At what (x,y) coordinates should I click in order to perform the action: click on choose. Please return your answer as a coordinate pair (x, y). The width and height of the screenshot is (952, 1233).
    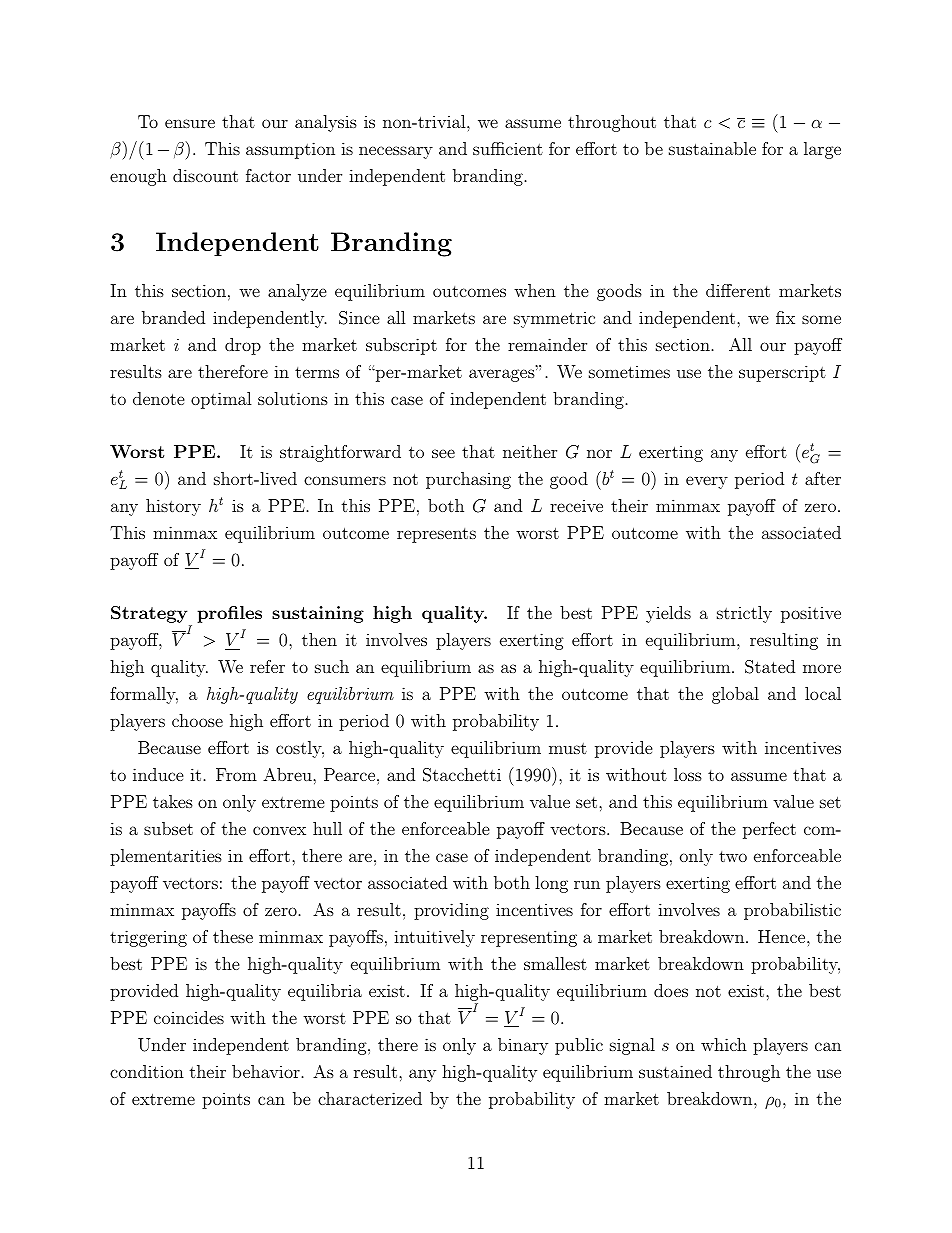
    Looking at the image, I should click on (197, 720).
